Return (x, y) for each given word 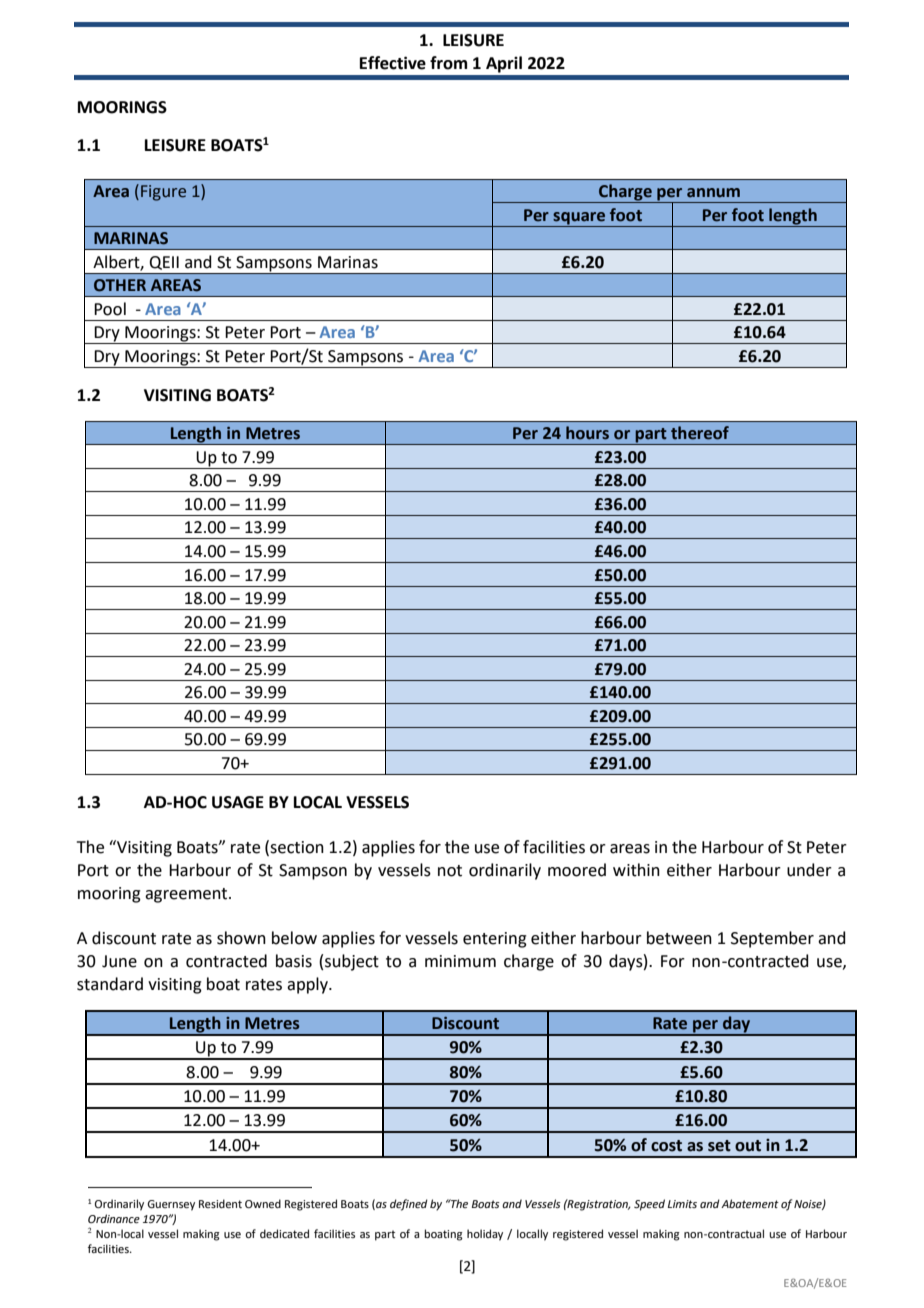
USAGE (238, 802)
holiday (485, 1235)
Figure (163, 193)
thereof (700, 433)
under (809, 870)
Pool (110, 309)
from (448, 63)
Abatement (750, 1203)
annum (713, 193)
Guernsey (171, 1205)
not (450, 871)
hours (587, 433)
